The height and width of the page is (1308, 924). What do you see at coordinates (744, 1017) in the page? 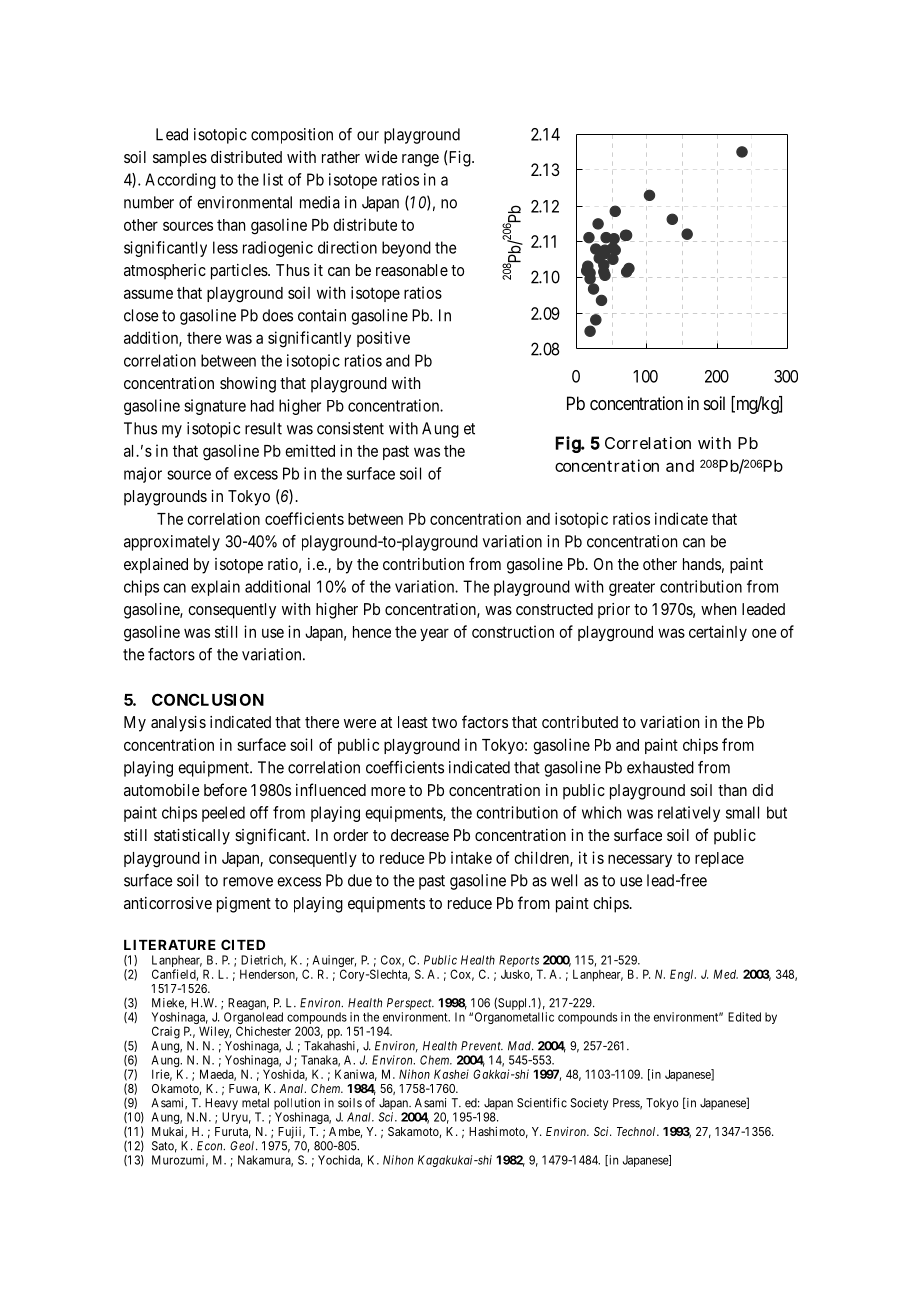
I see `Edited` at bounding box center [744, 1017].
